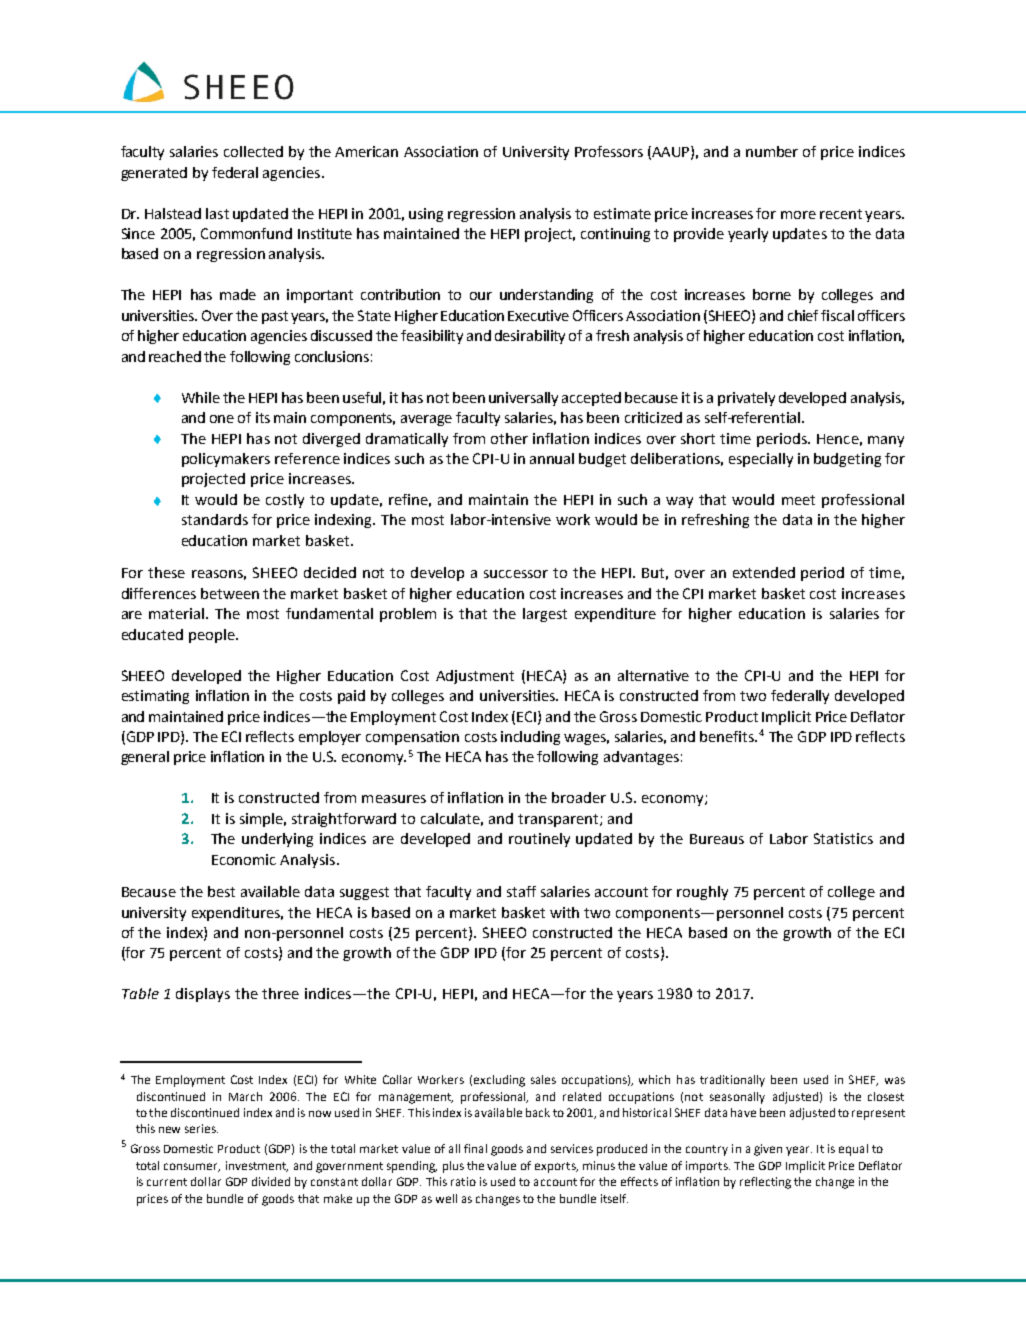  I want to click on using, so click(426, 215).
